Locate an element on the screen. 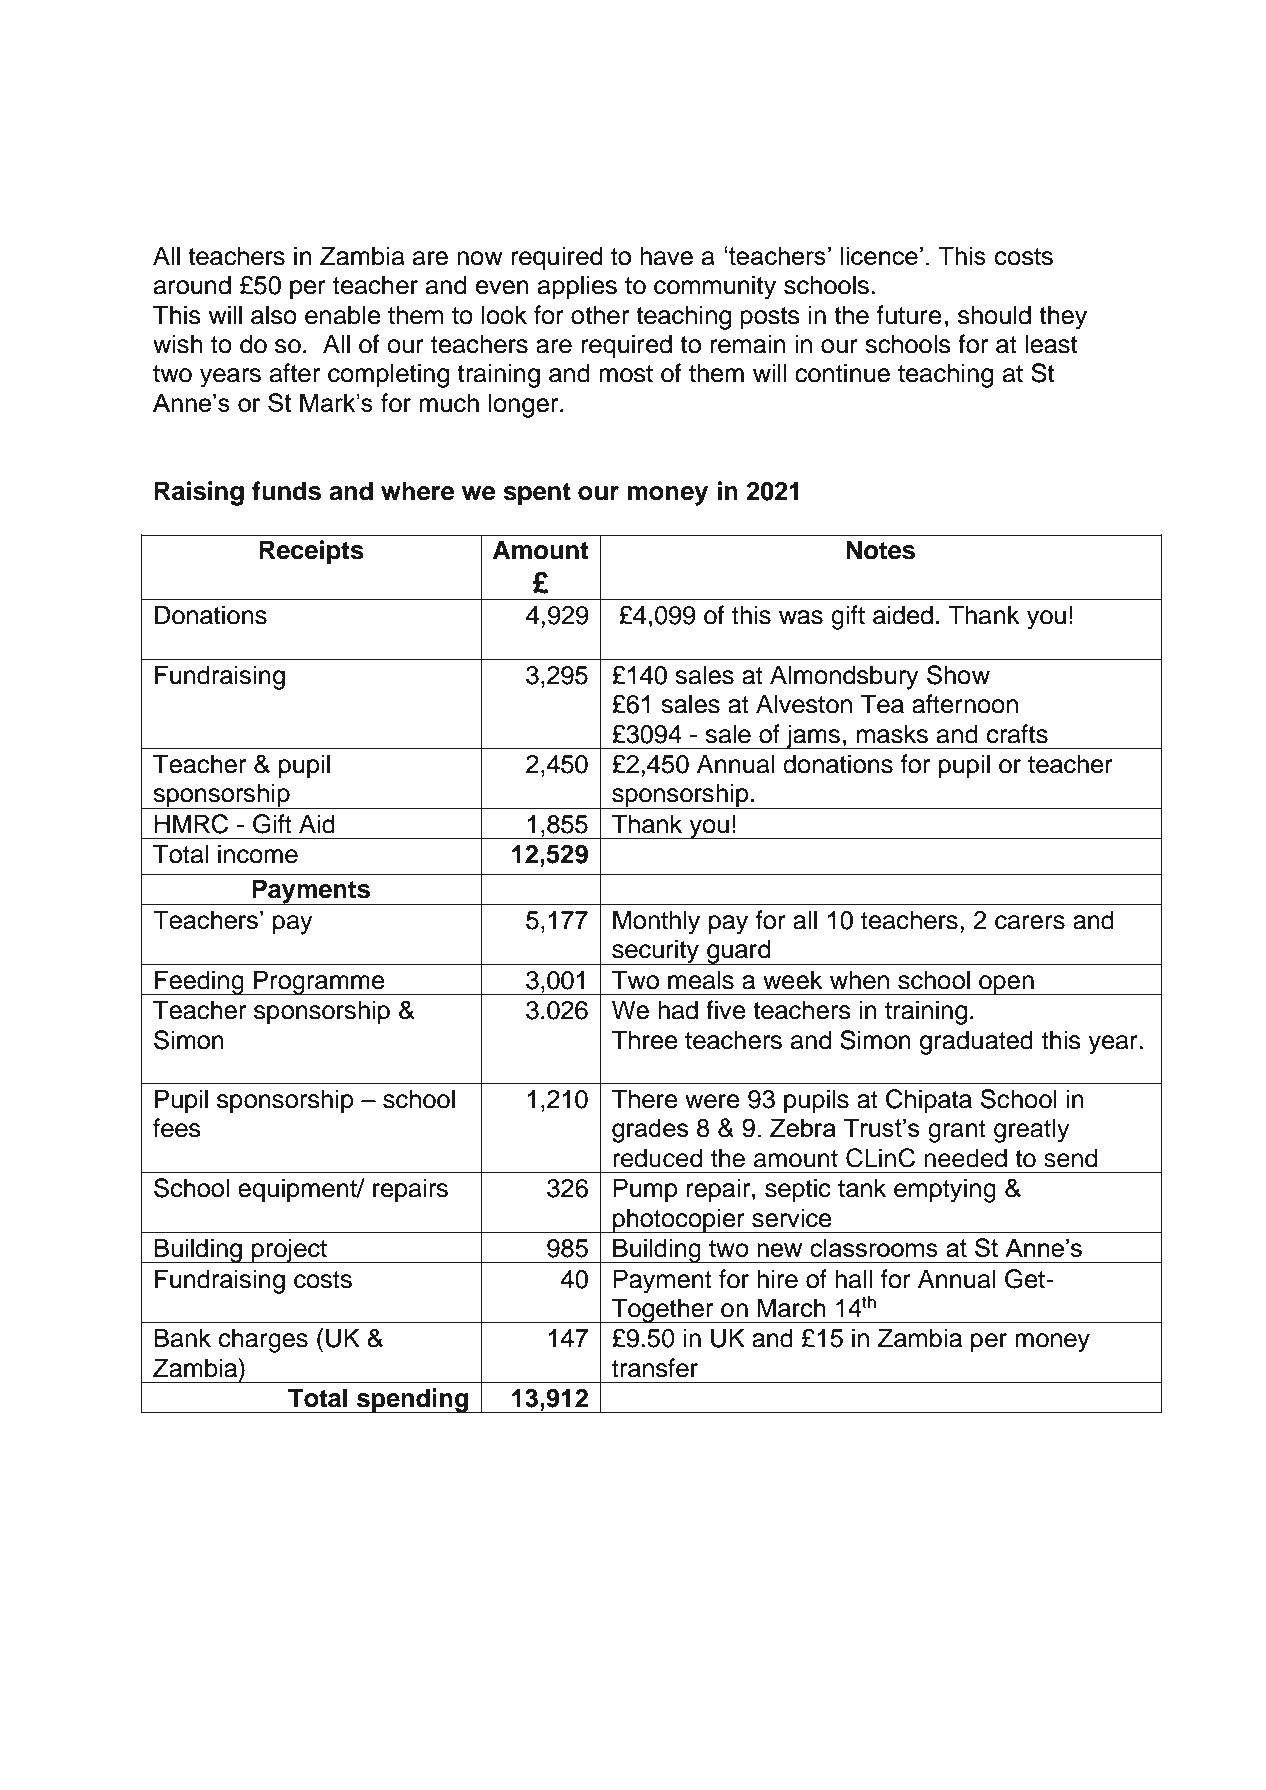 This screenshot has height=1790, width=1266. also is located at coordinates (274, 315).
